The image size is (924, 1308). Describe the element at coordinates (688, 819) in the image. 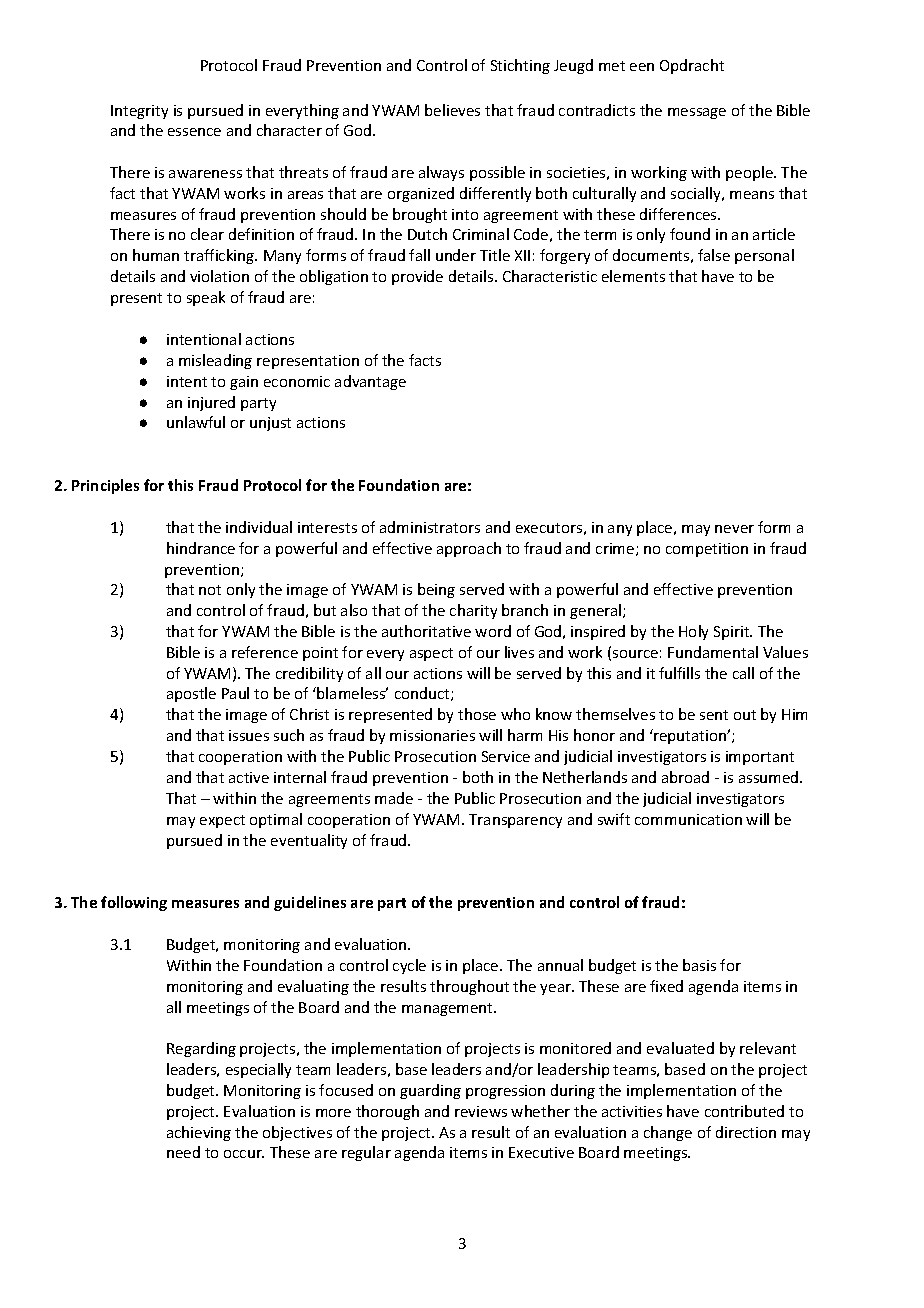

I see `communication` at that location.
